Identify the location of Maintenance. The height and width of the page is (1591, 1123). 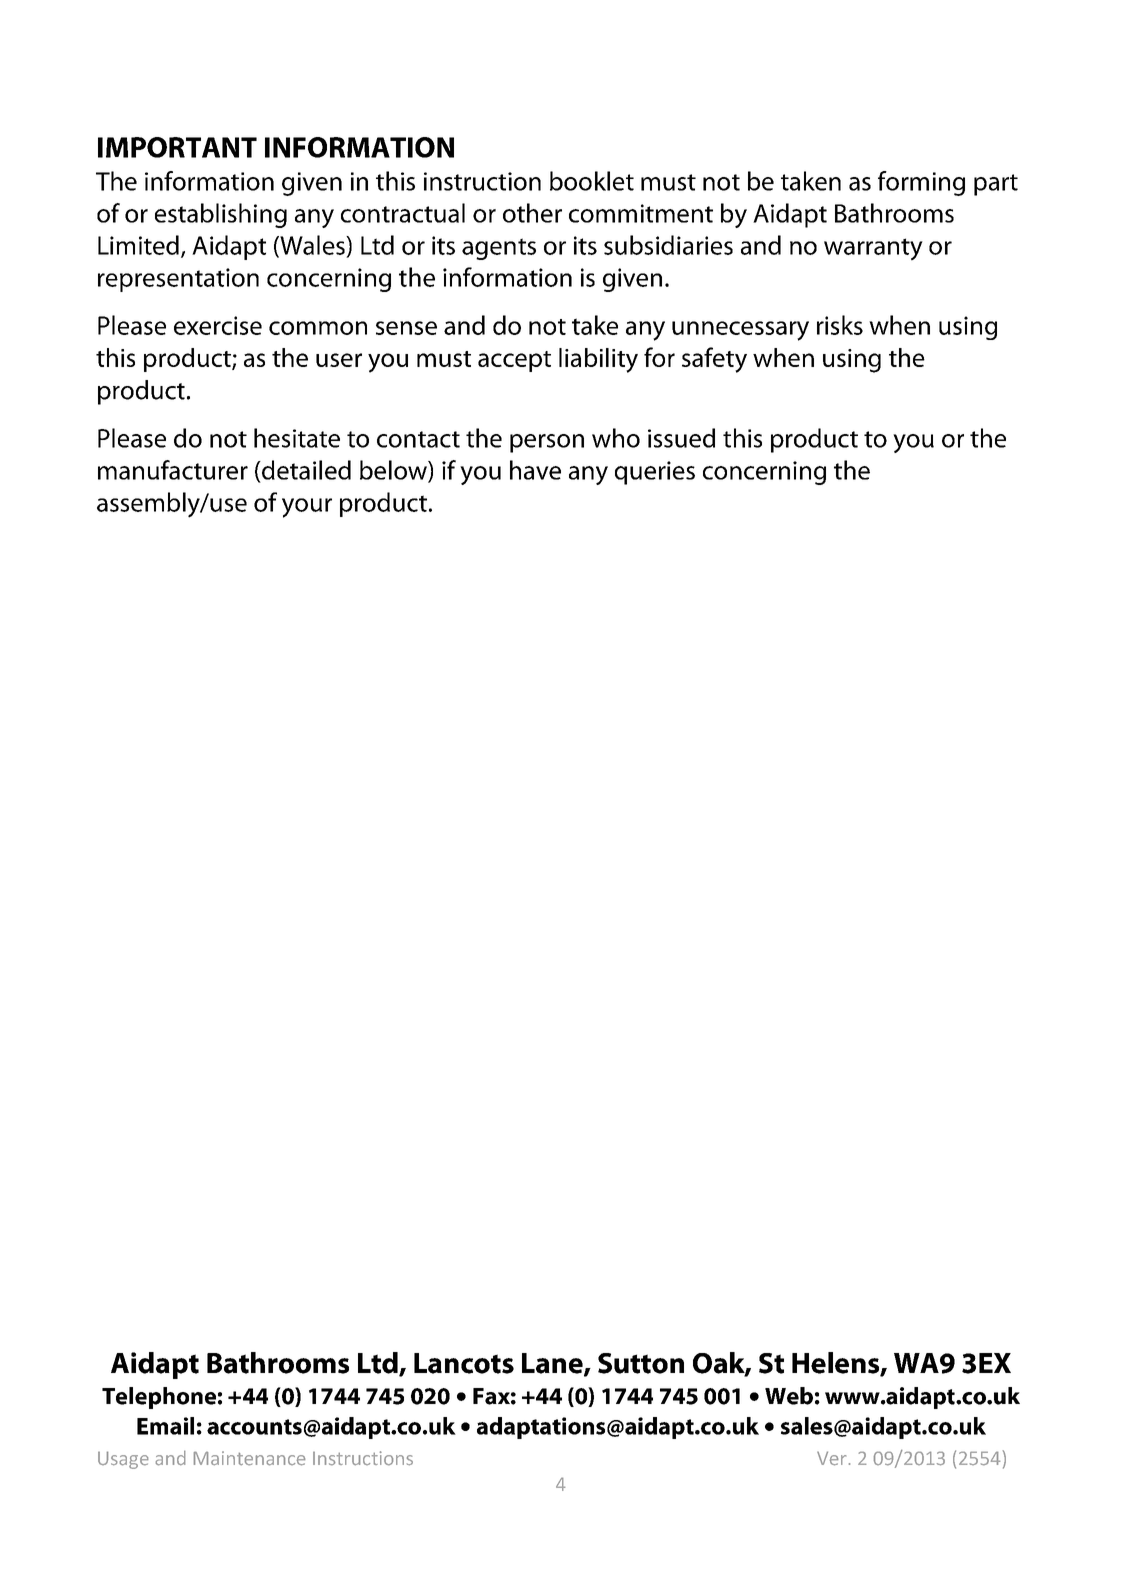
(250, 1458).
